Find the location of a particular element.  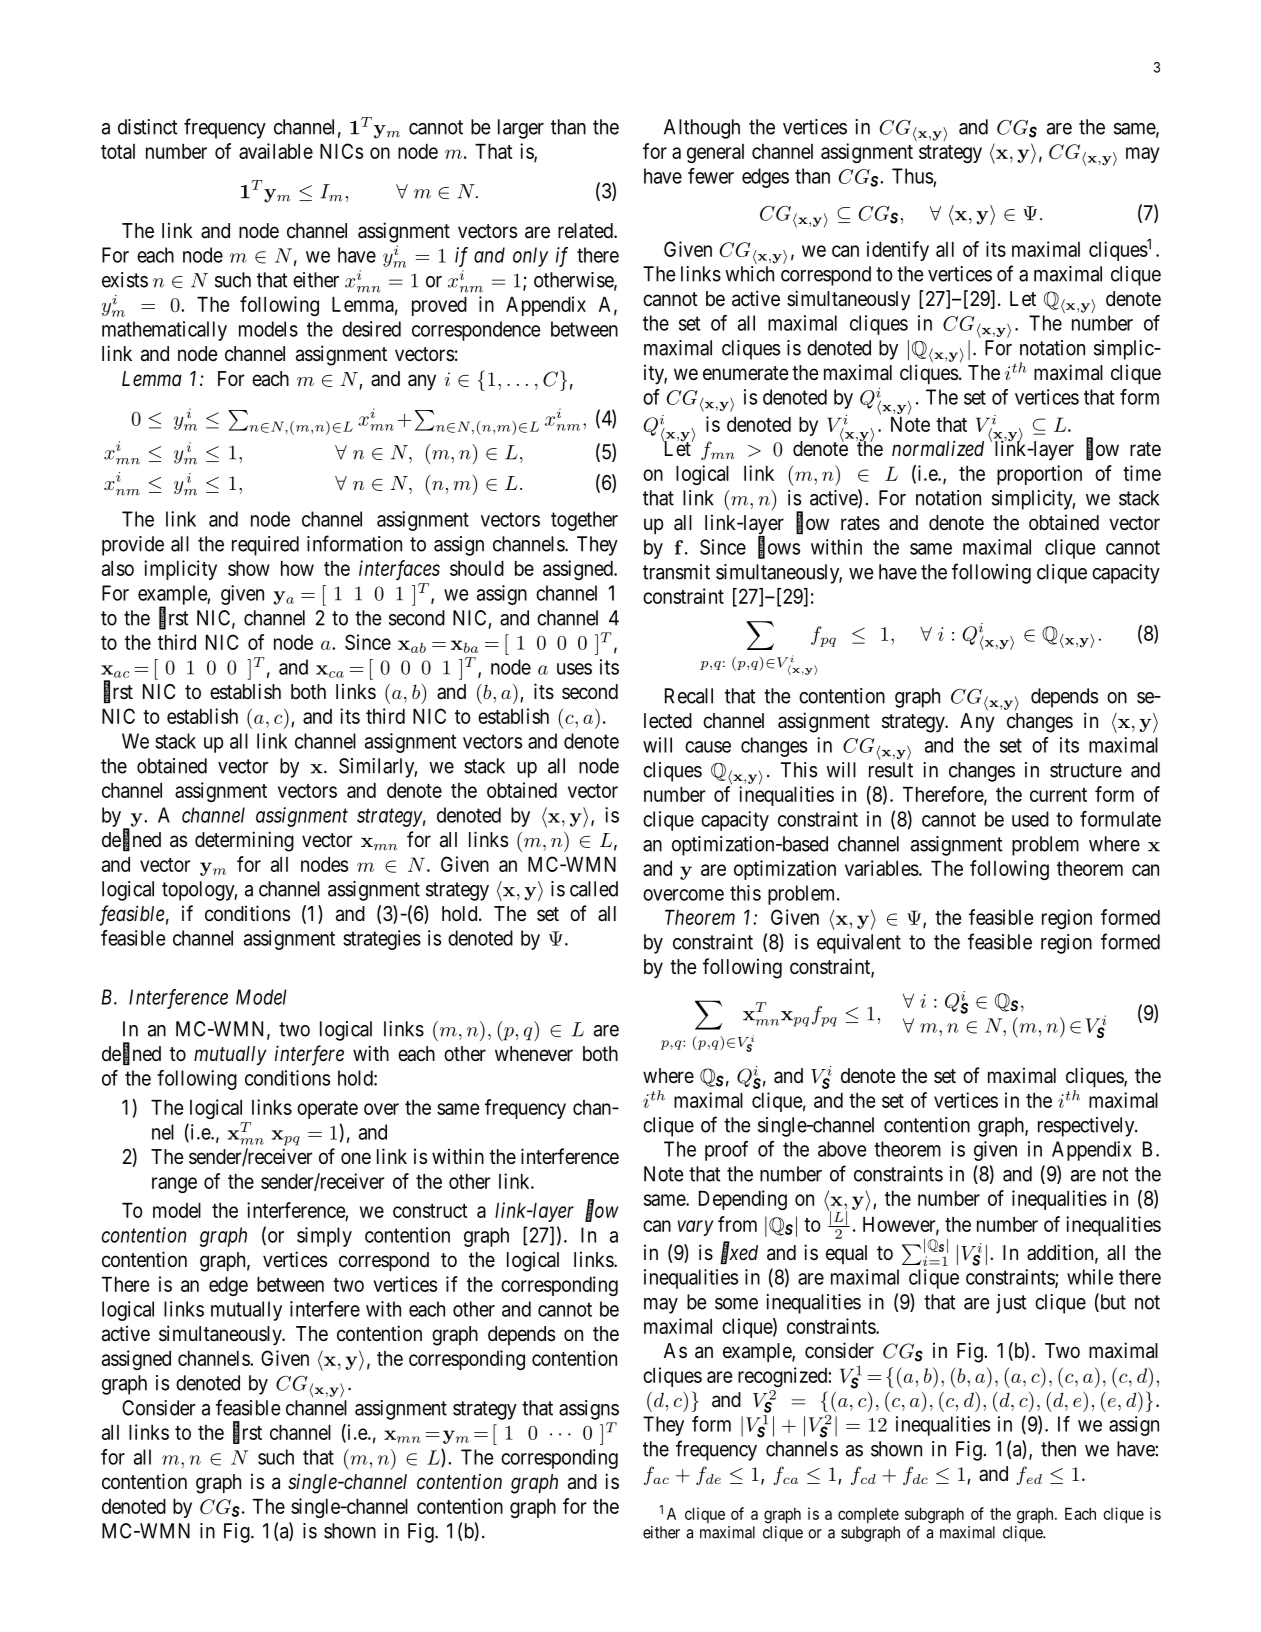

one is located at coordinates (356, 1158).
